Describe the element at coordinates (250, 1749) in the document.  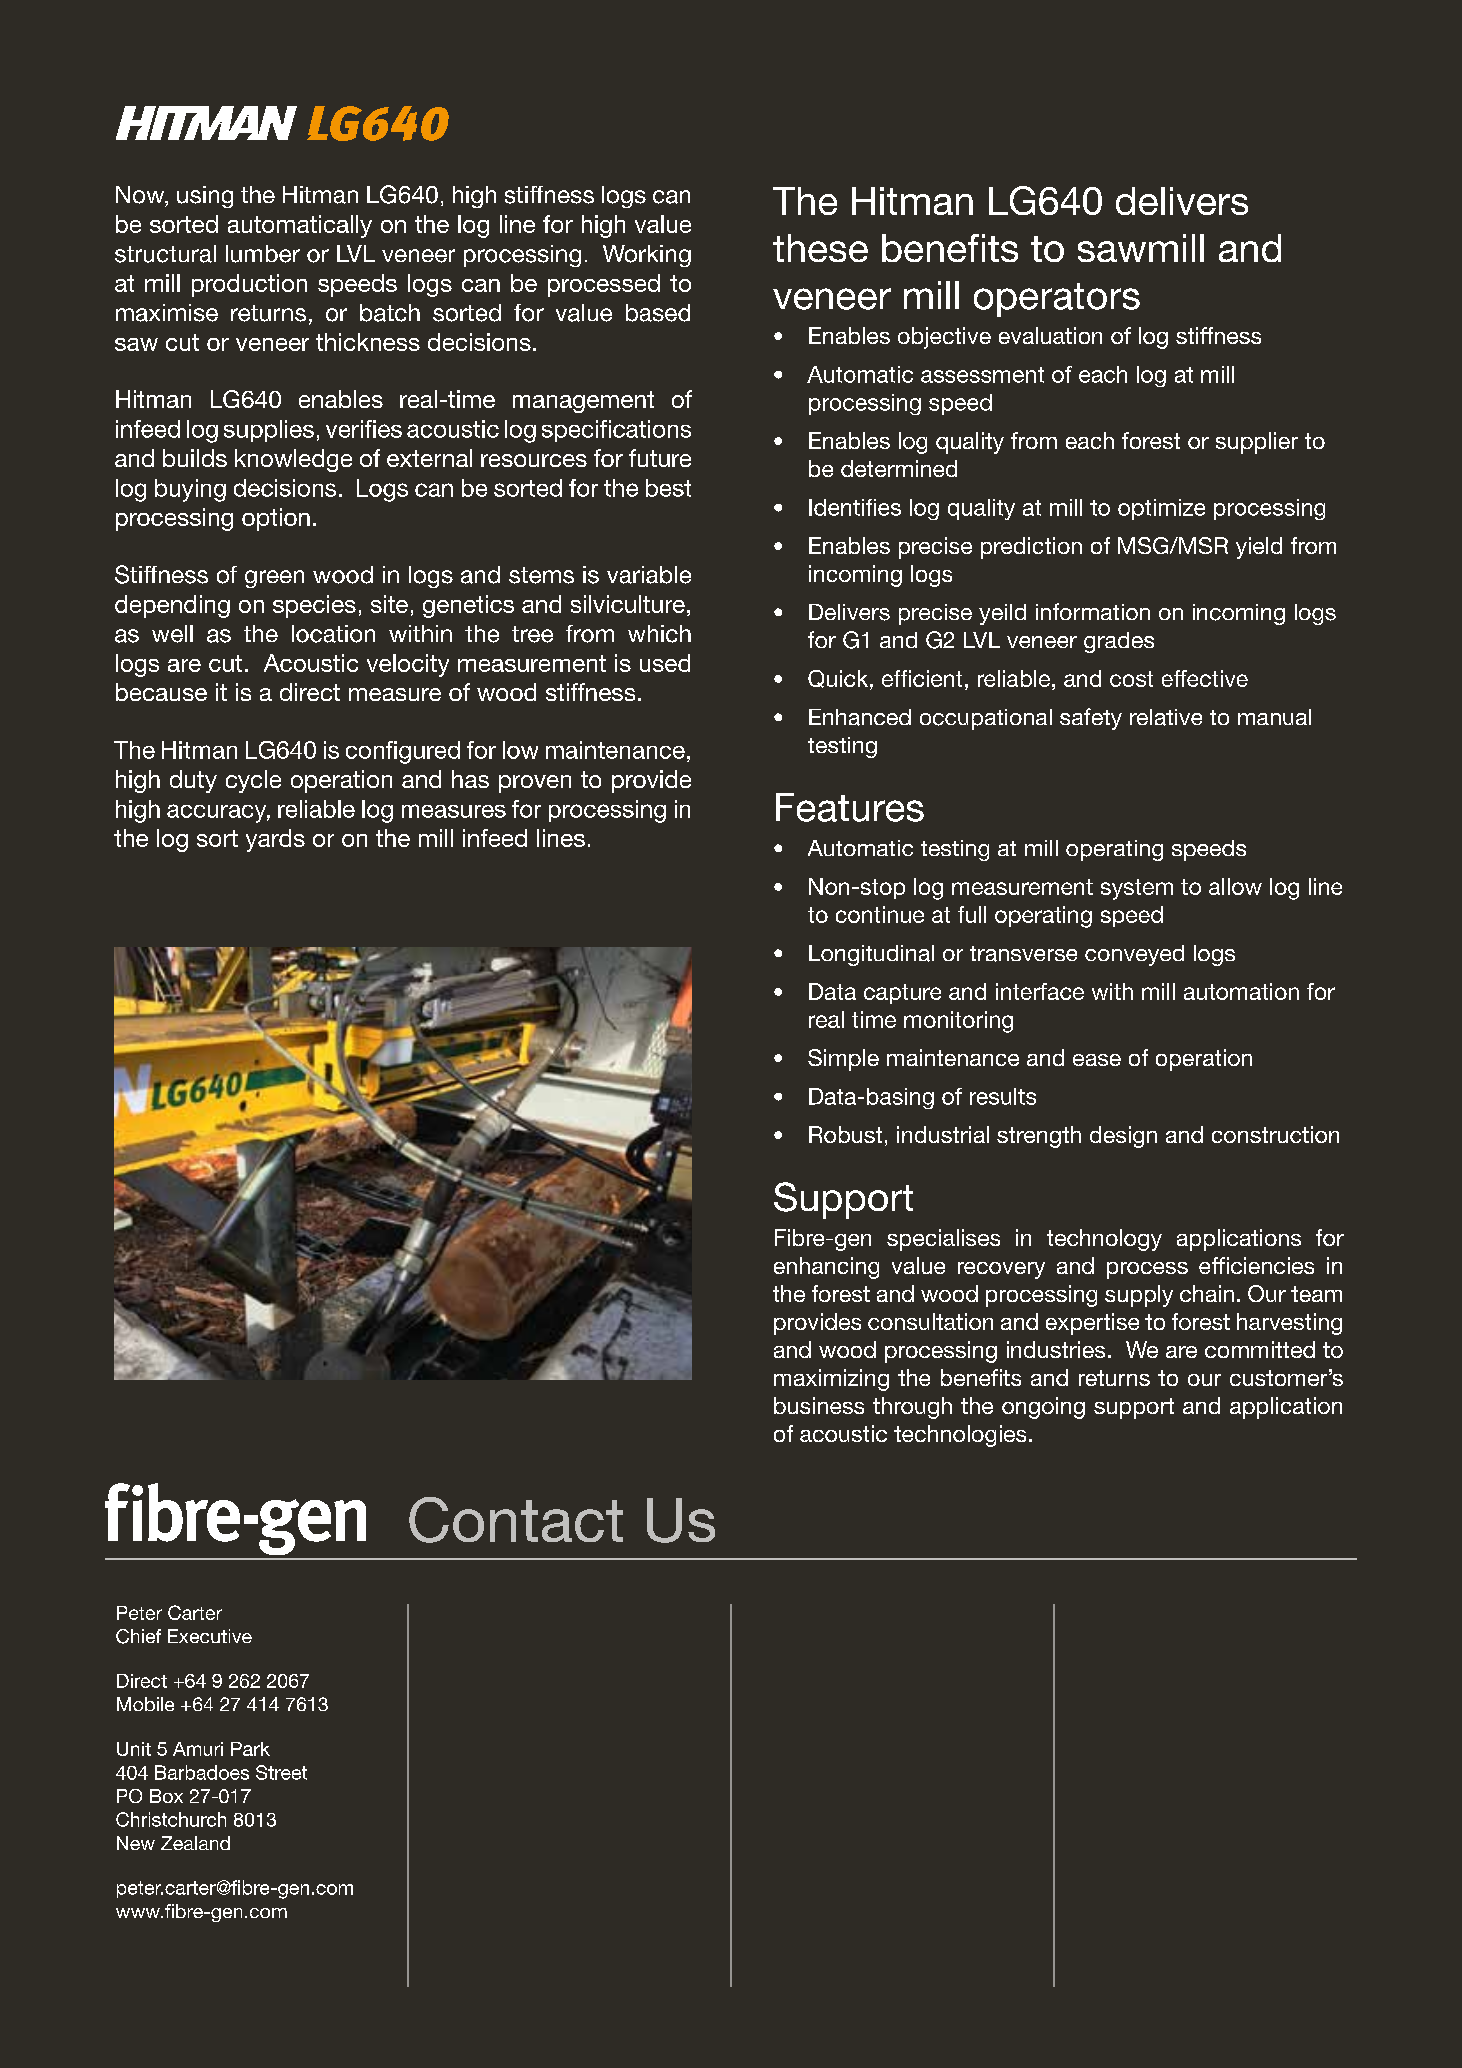
I see `Park` at that location.
